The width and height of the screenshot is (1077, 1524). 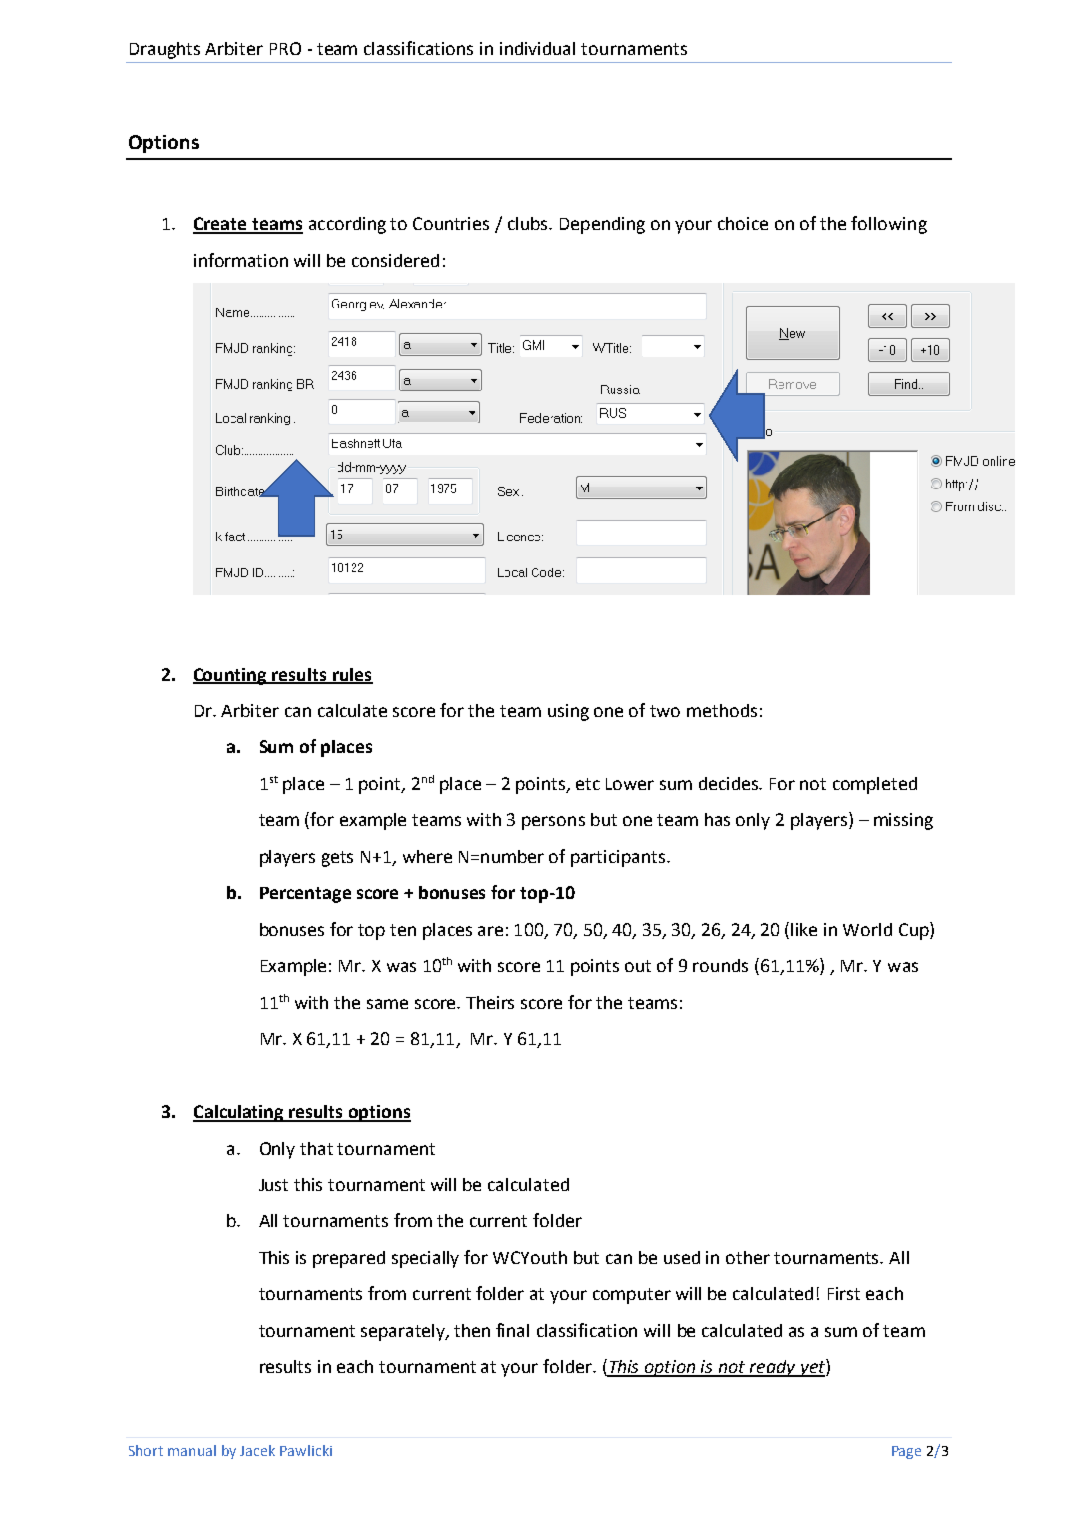 I want to click on individual, so click(x=537, y=48).
